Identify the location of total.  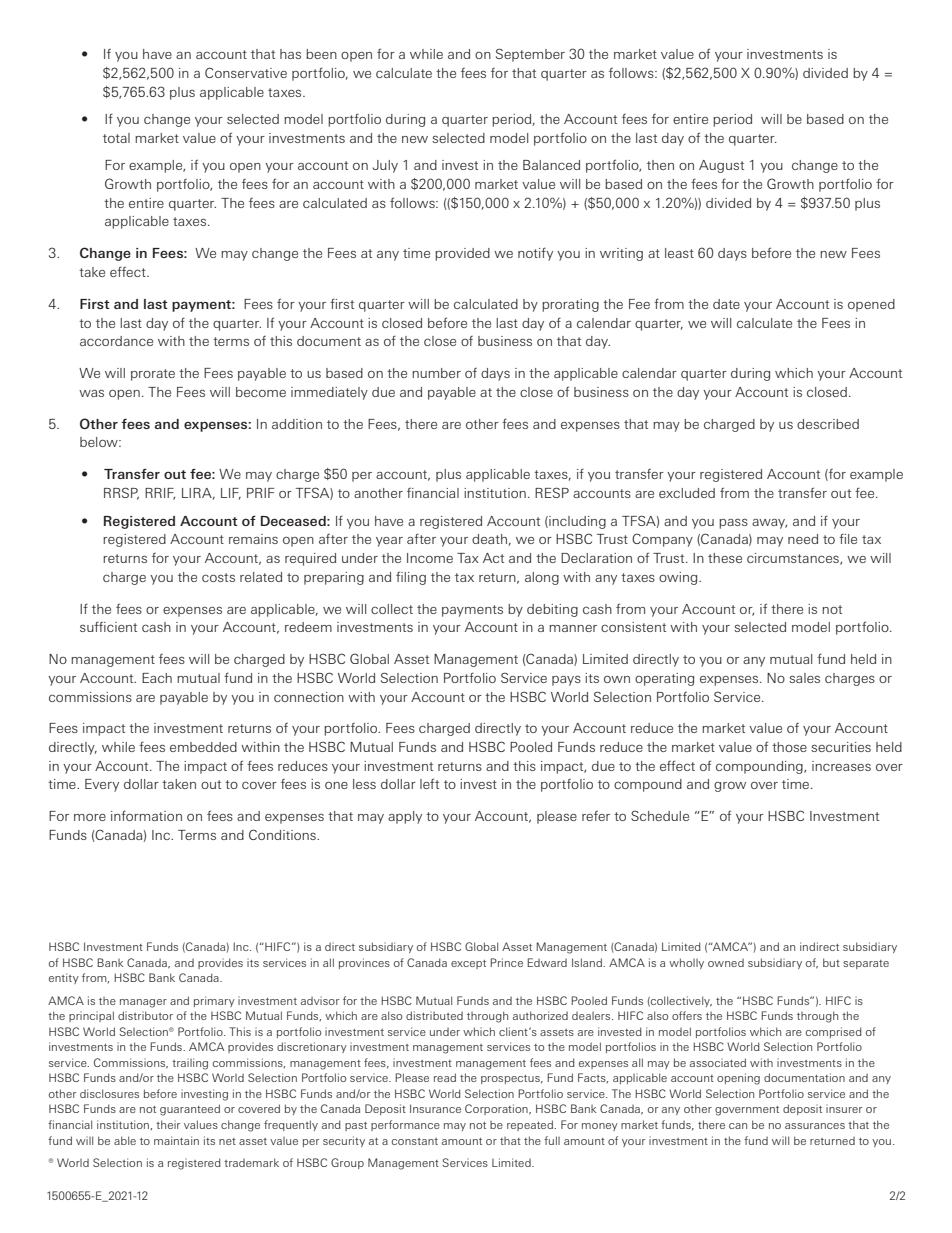
(116, 138).
